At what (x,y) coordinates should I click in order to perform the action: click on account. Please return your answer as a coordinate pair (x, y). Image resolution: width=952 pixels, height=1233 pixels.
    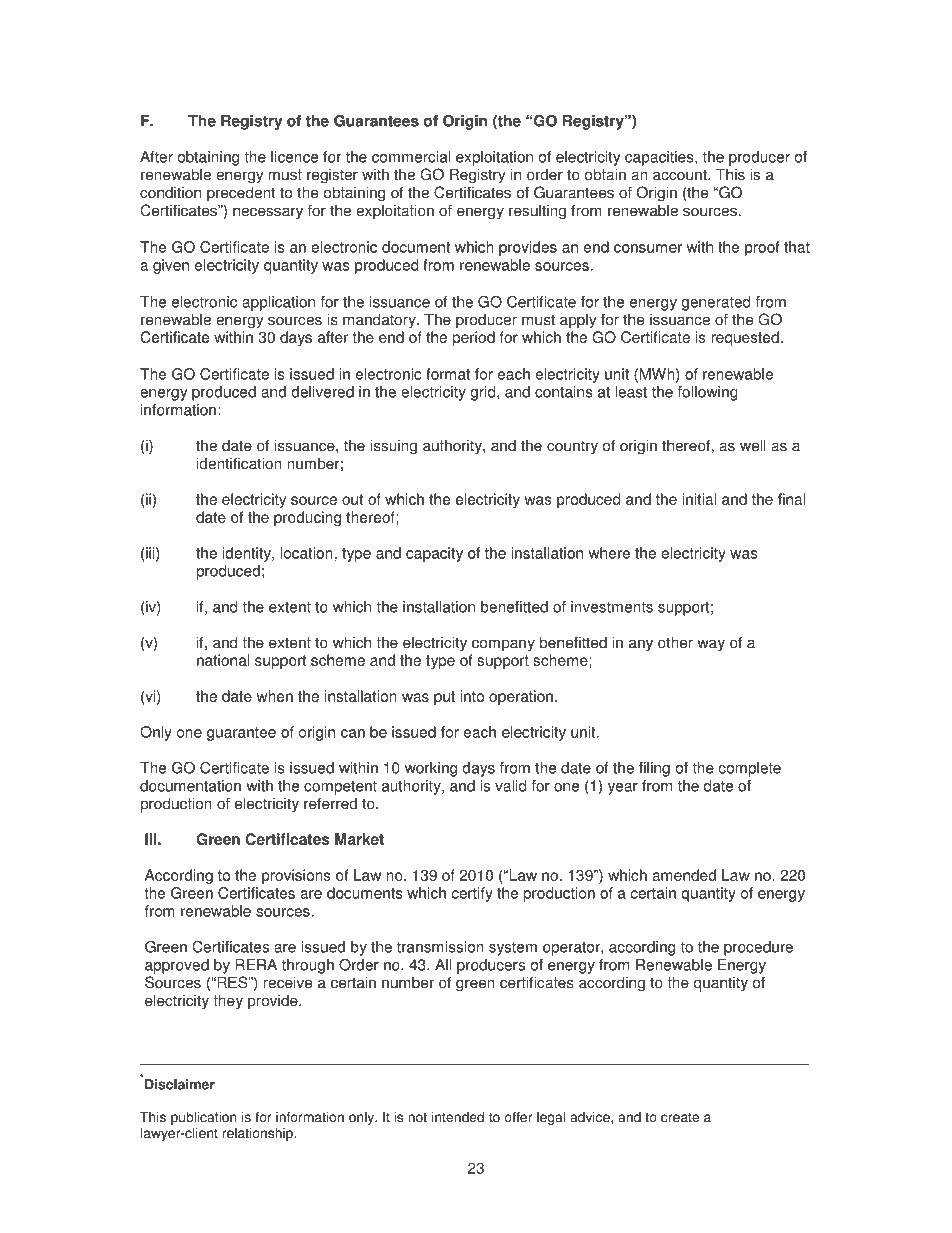
    Looking at the image, I should click on (681, 175).
